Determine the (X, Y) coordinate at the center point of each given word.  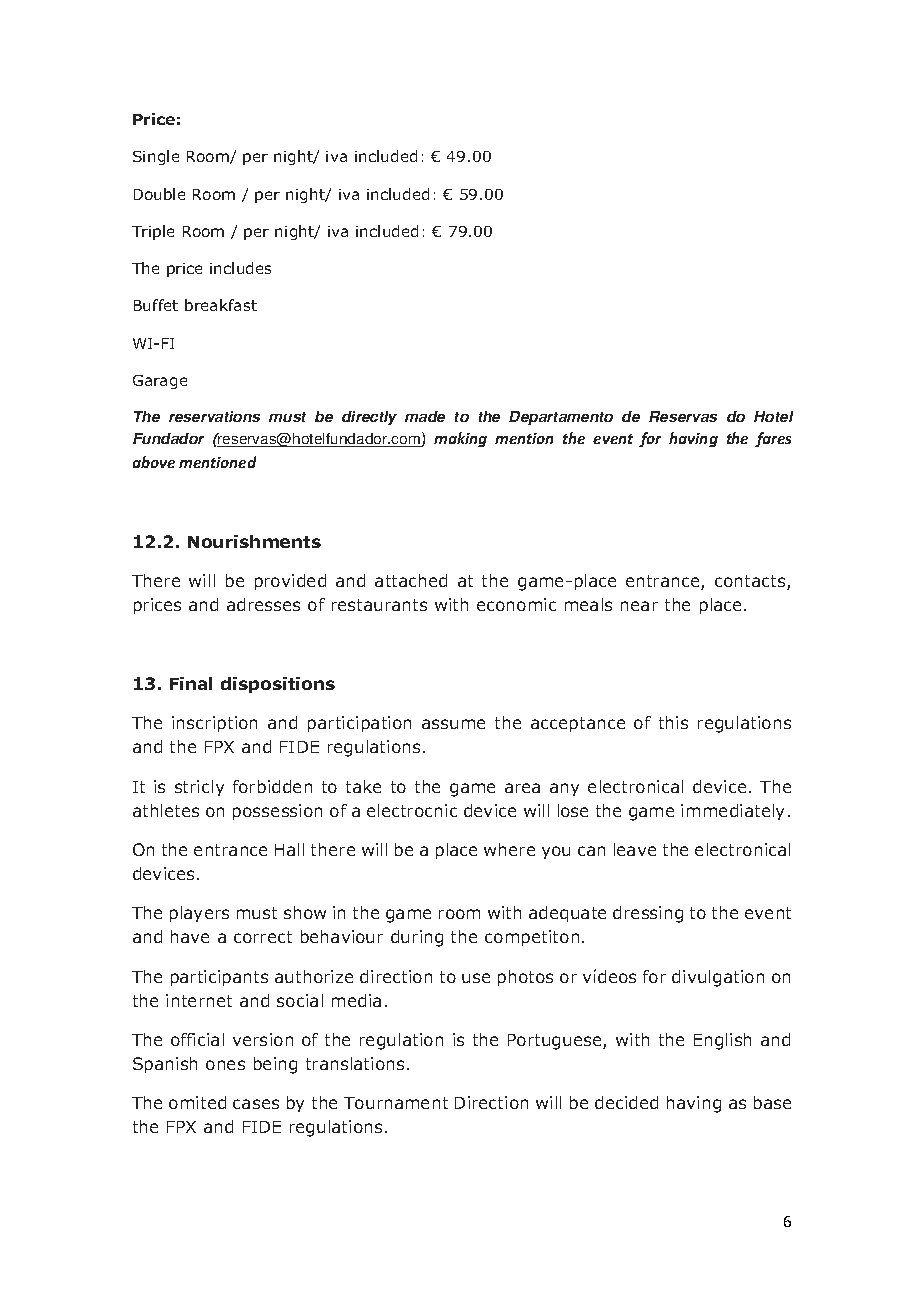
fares (773, 439)
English (722, 1041)
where (509, 849)
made (425, 416)
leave (635, 849)
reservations (214, 416)
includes (240, 268)
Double (159, 194)
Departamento (561, 418)
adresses (263, 604)
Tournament (396, 1103)
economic (516, 604)
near (639, 606)
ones (225, 1065)
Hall (289, 849)
